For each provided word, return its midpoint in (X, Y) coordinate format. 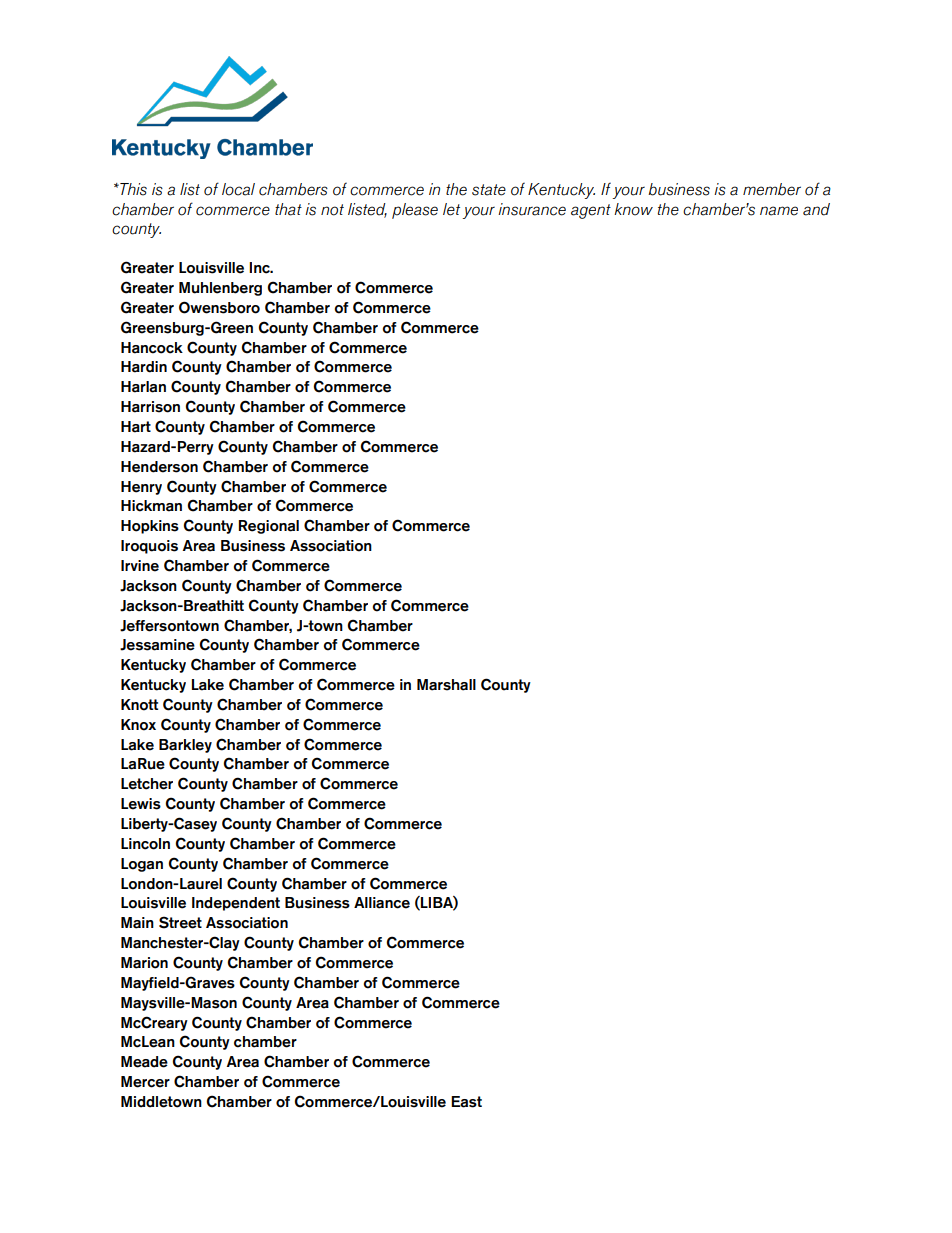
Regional (269, 527)
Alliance (382, 903)
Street (180, 922)
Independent (236, 904)
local (238, 189)
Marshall (446, 685)
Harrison (150, 407)
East (466, 1102)
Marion (144, 963)
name (779, 211)
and (816, 209)
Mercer (145, 1082)
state (489, 190)
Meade (144, 1062)
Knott (139, 705)
